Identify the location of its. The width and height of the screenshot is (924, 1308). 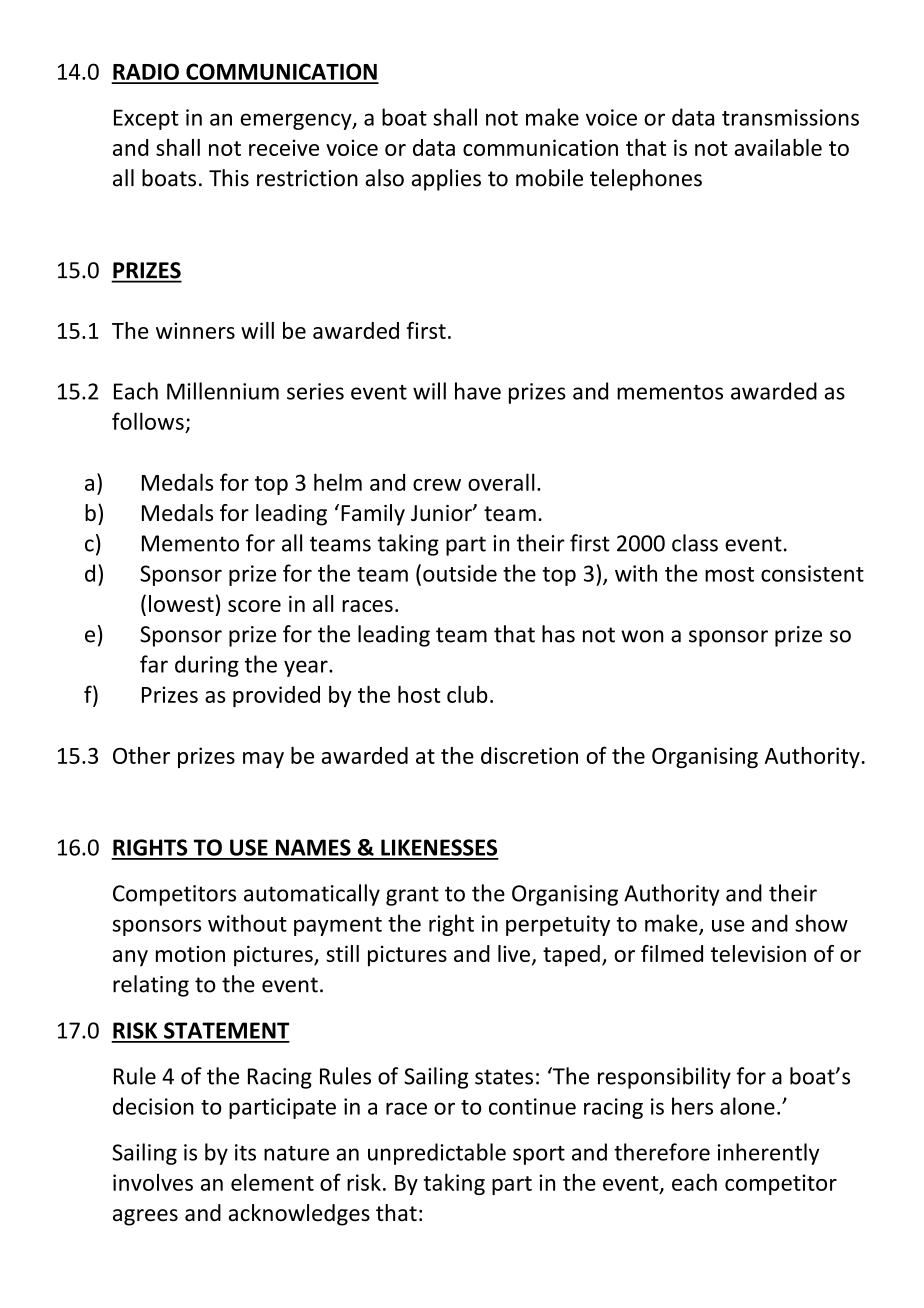
(245, 1152).
